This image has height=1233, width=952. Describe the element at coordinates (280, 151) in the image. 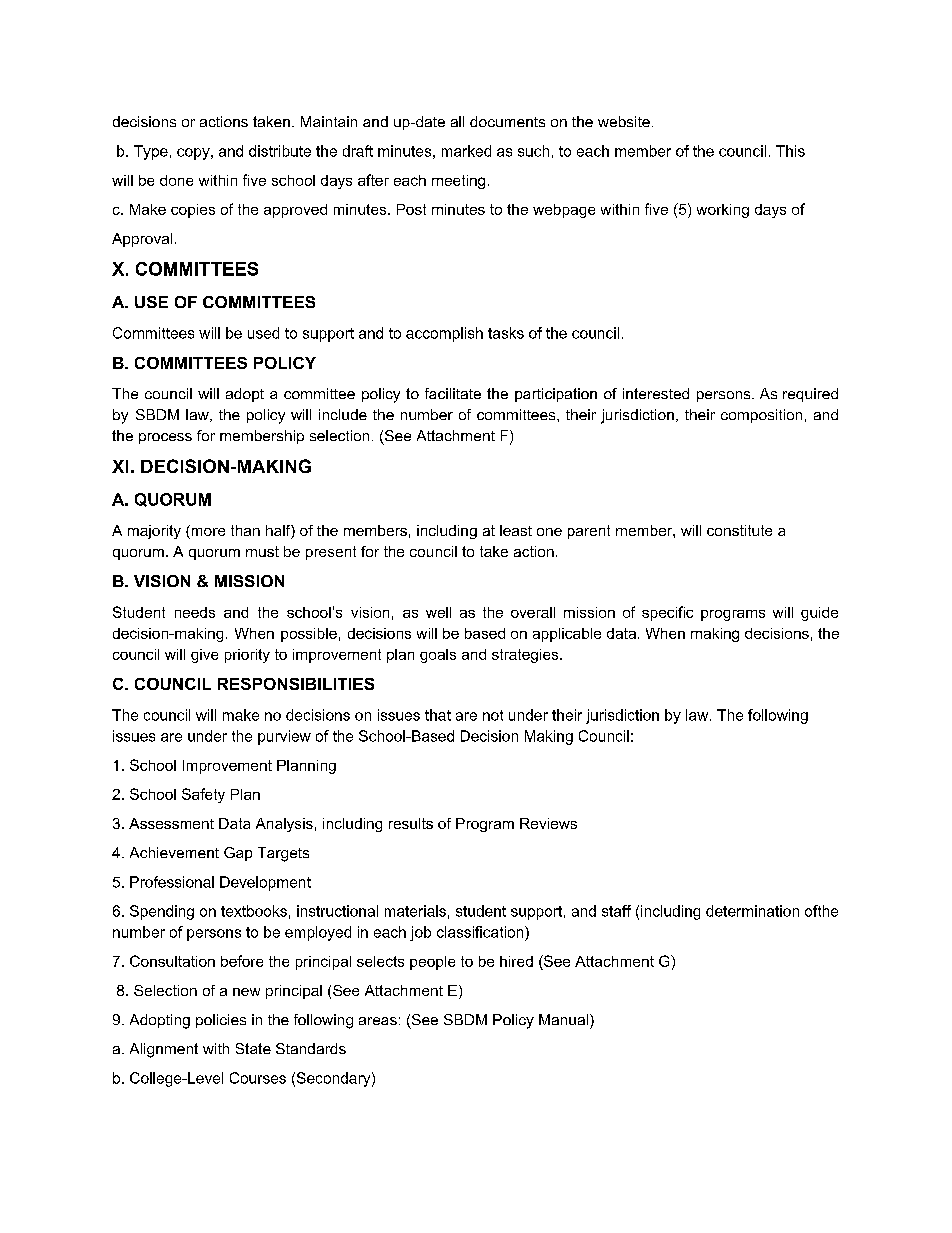

I see `distribute` at that location.
